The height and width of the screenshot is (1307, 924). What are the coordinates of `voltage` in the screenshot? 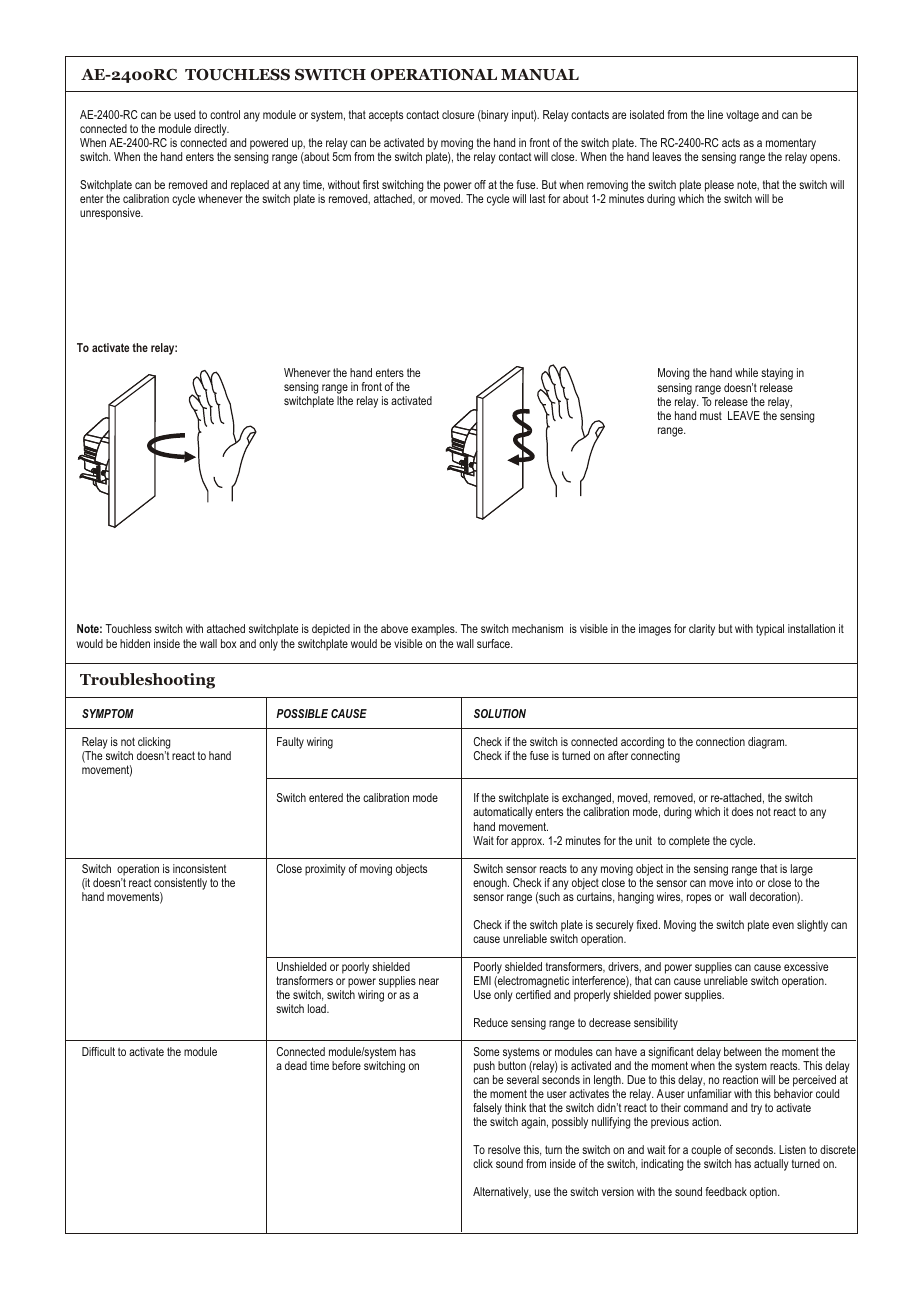 It's located at (742, 116).
